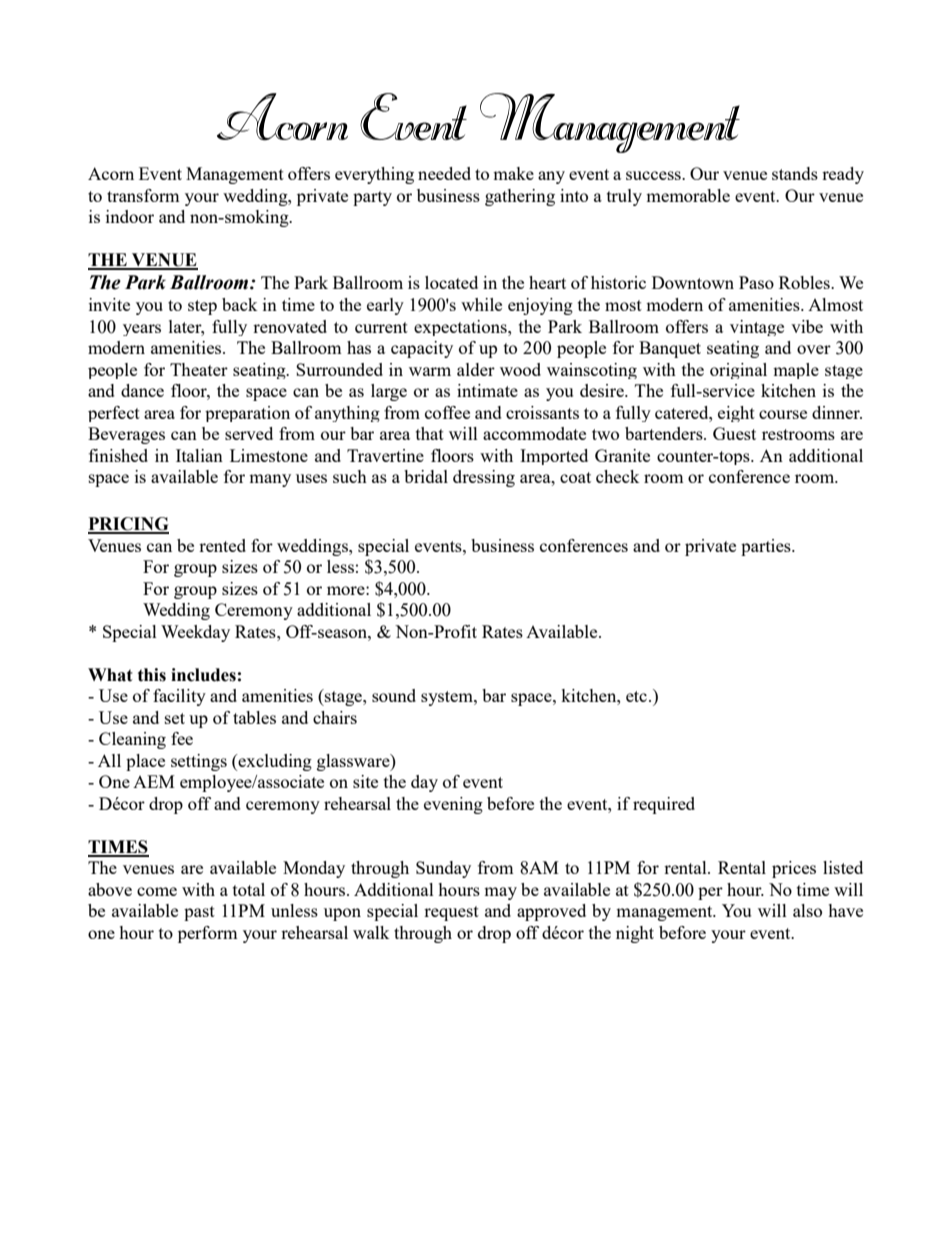  What do you see at coordinates (143, 195) in the screenshot?
I see `transform` at bounding box center [143, 195].
